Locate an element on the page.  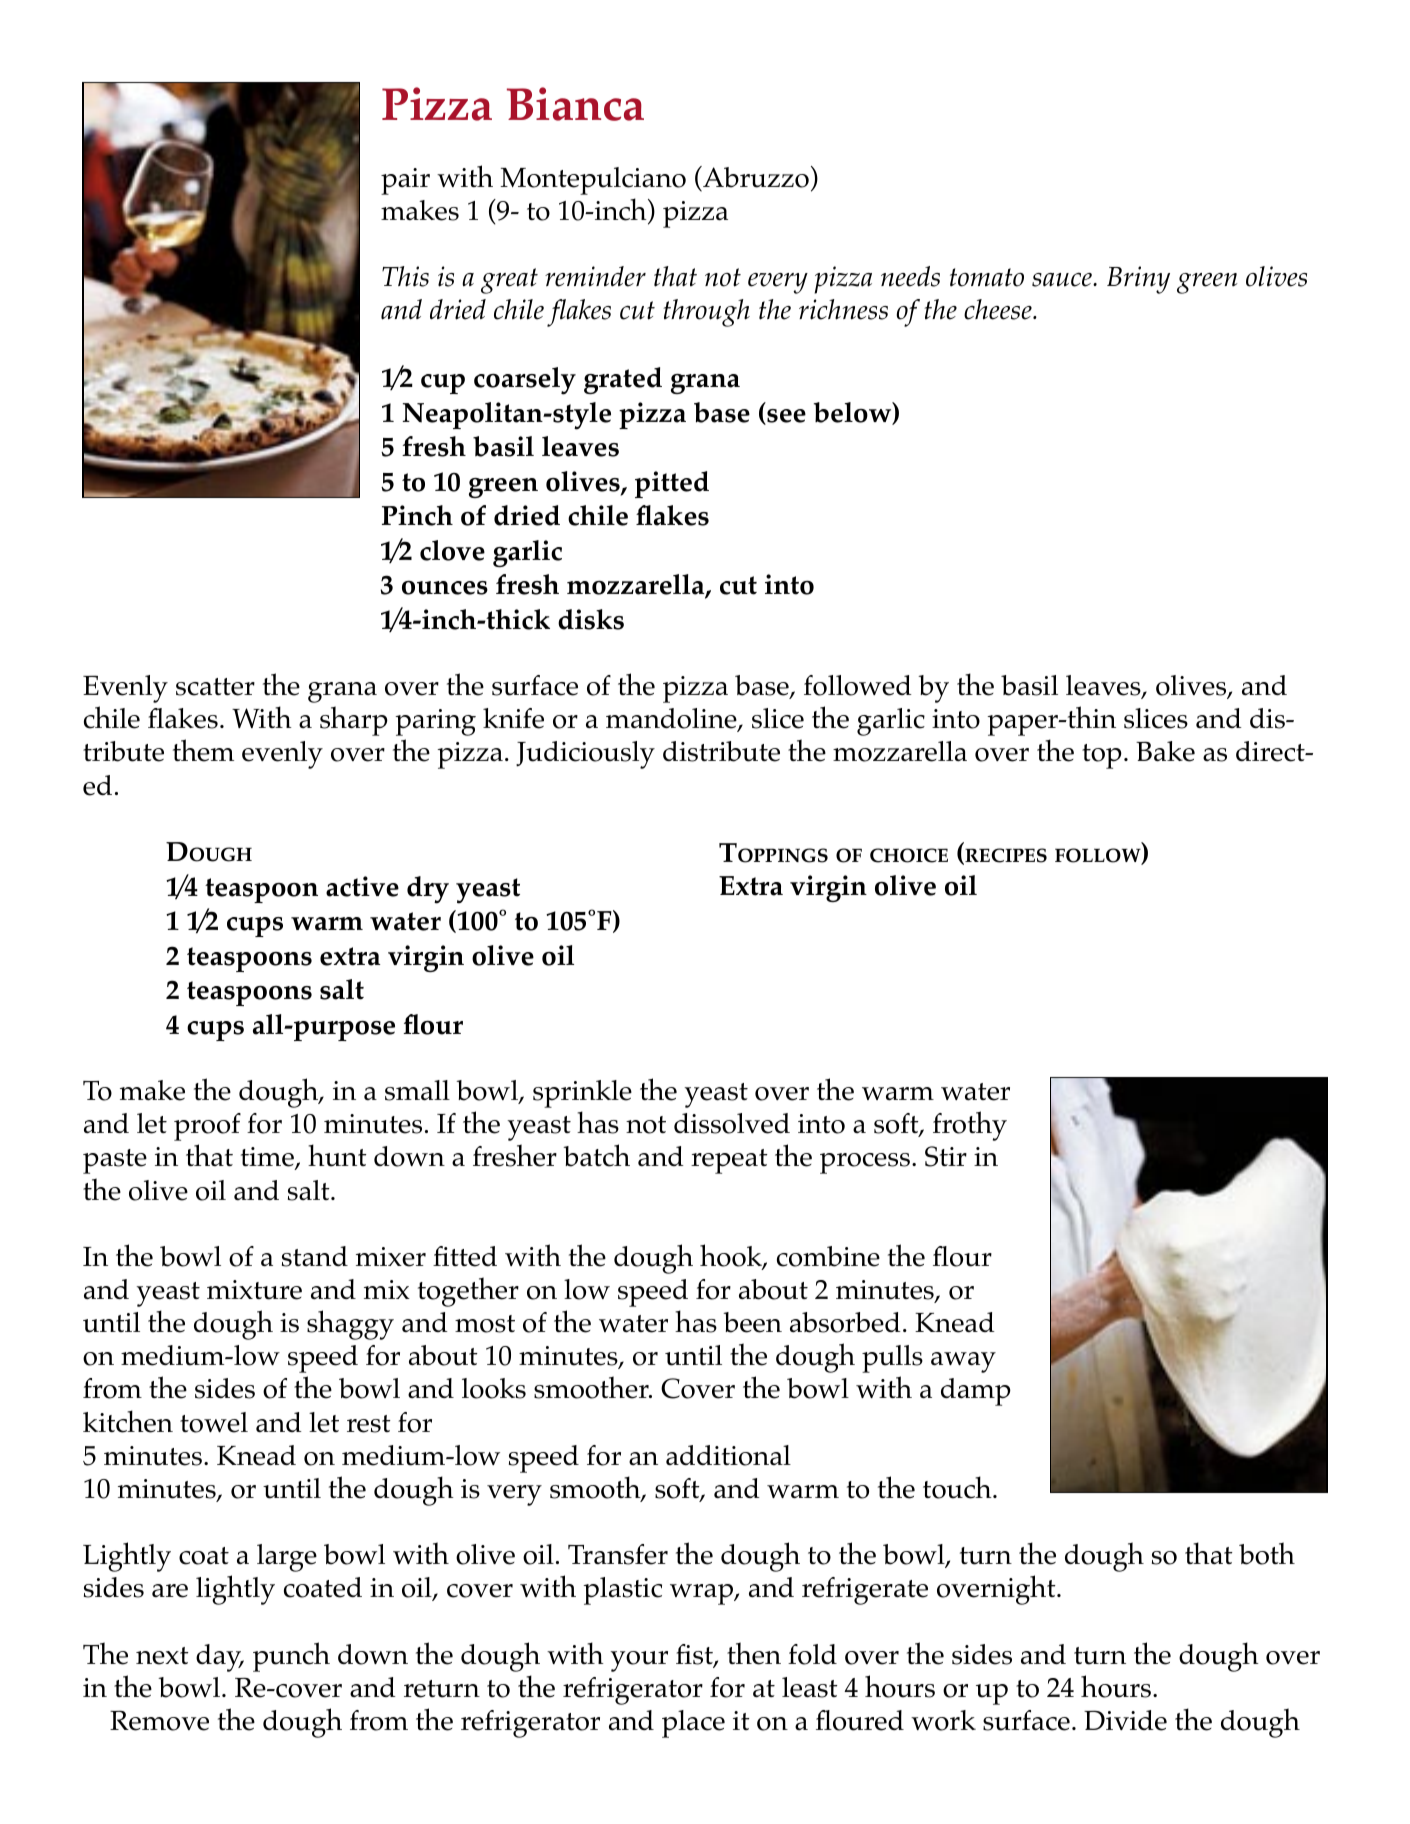
Briny is located at coordinates (1138, 280).
